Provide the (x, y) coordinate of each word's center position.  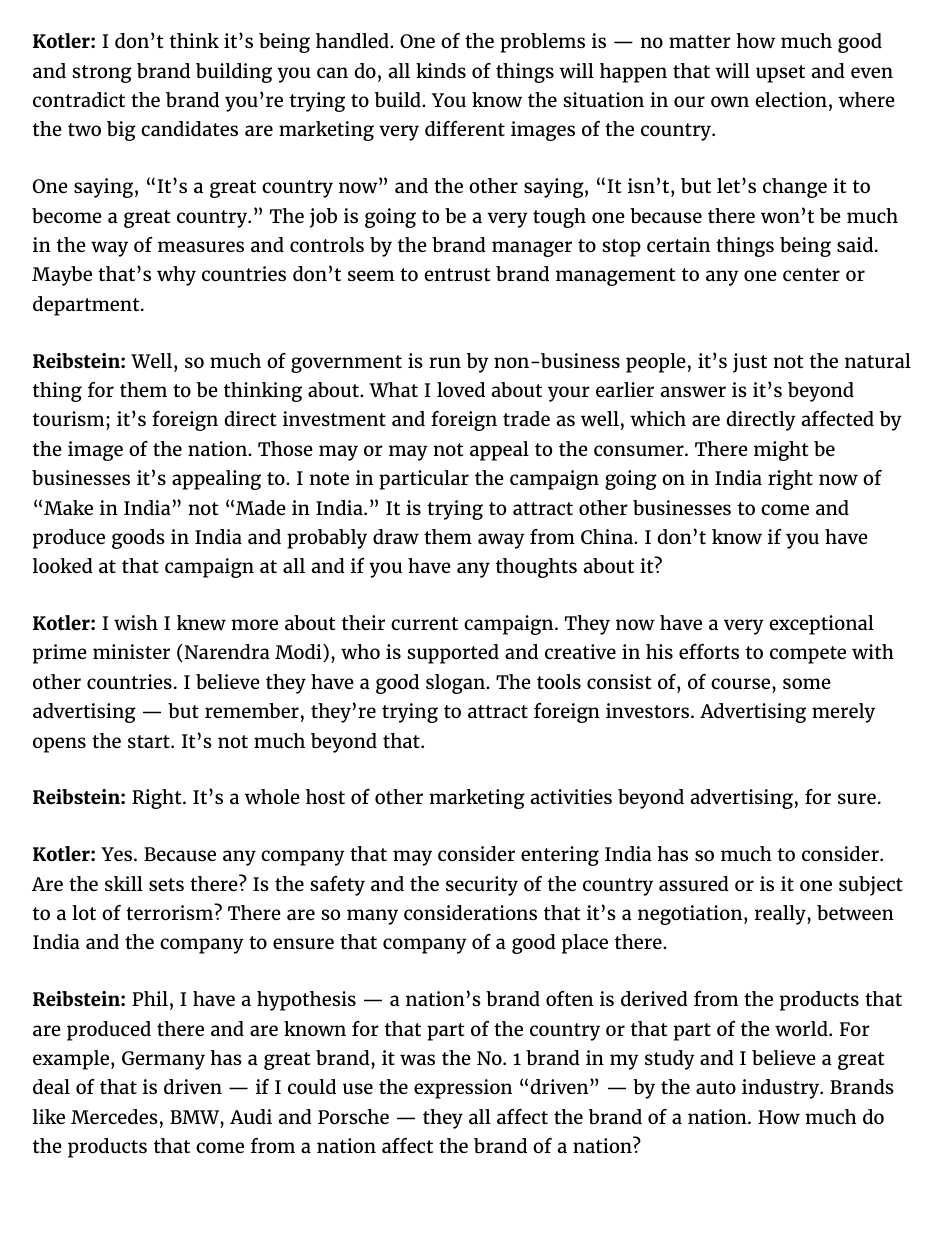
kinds (441, 70)
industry (782, 1089)
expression (463, 1089)
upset (780, 74)
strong (102, 74)
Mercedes (114, 1116)
